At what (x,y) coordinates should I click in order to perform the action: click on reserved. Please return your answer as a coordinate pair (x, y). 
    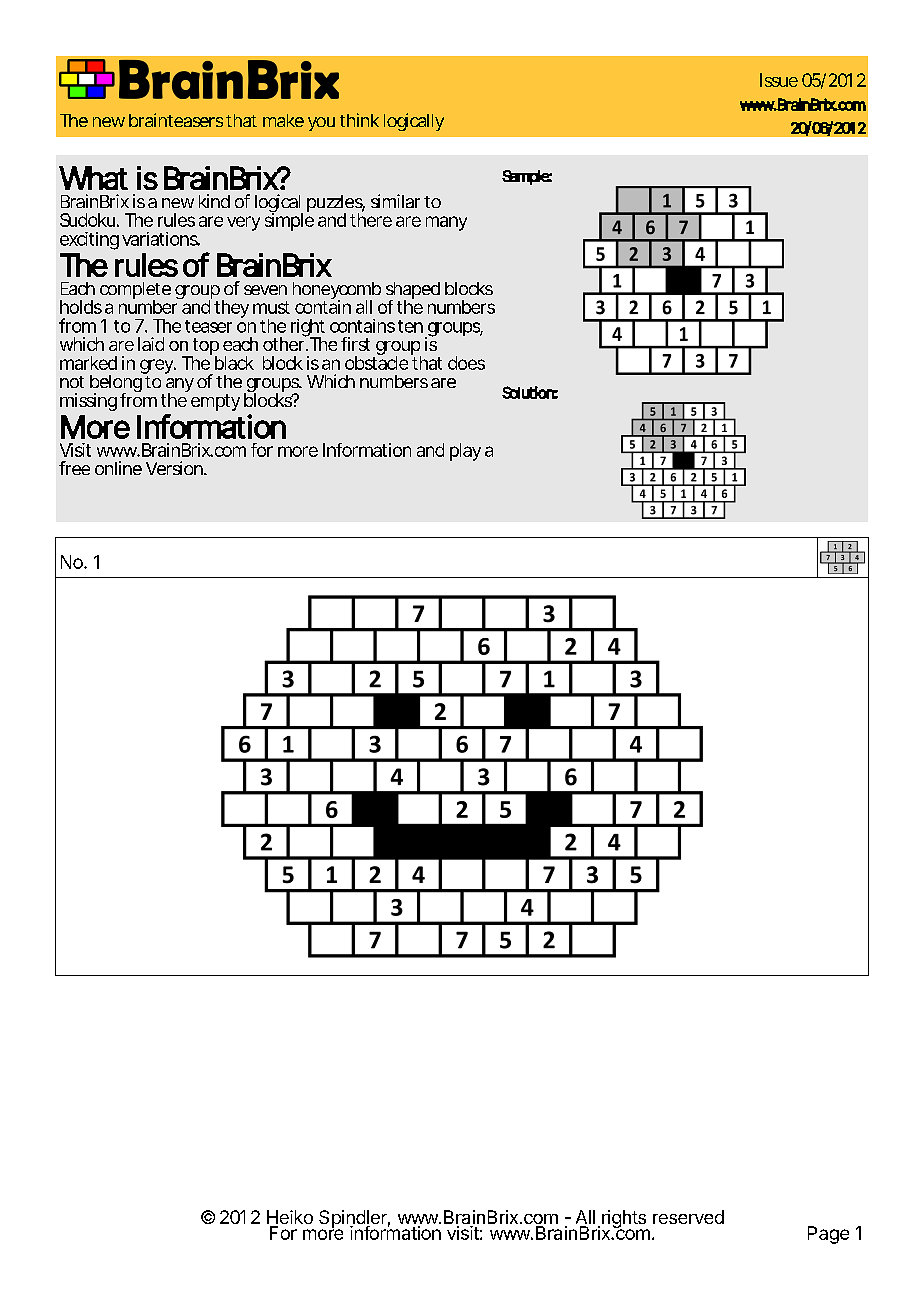
    Looking at the image, I should click on (688, 1217).
